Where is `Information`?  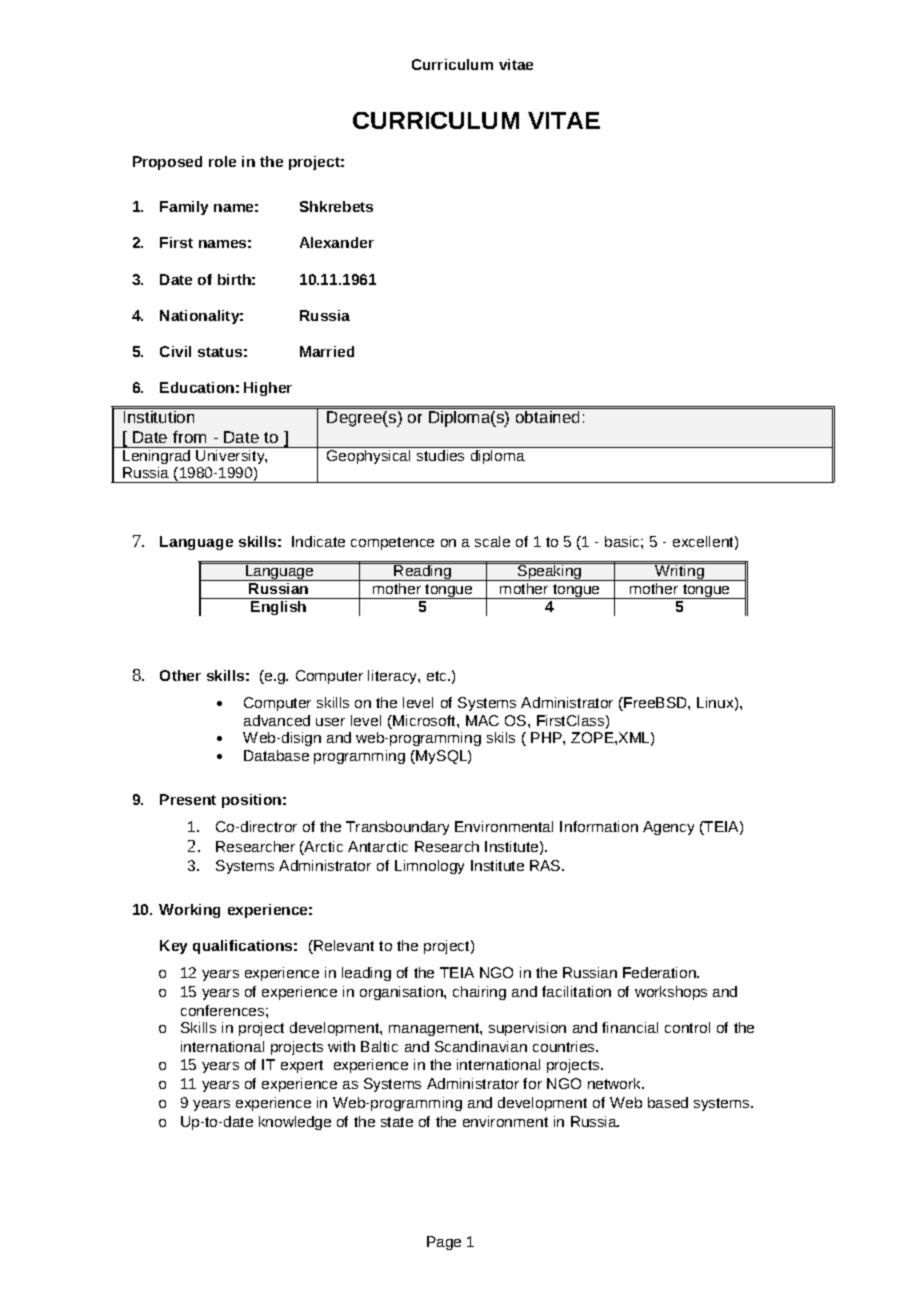 Information is located at coordinates (599, 826).
